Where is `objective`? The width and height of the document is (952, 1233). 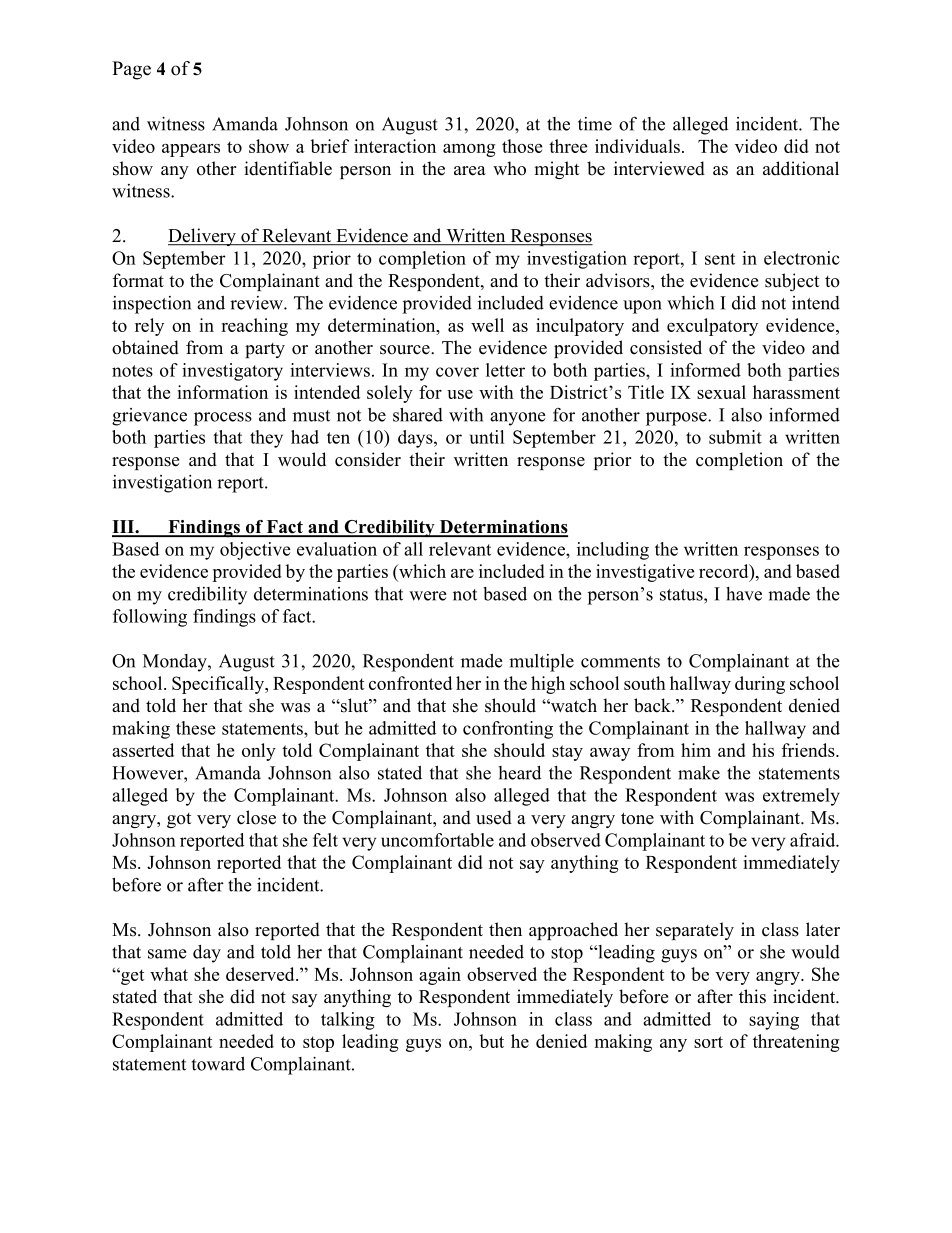
objective is located at coordinates (255, 551).
